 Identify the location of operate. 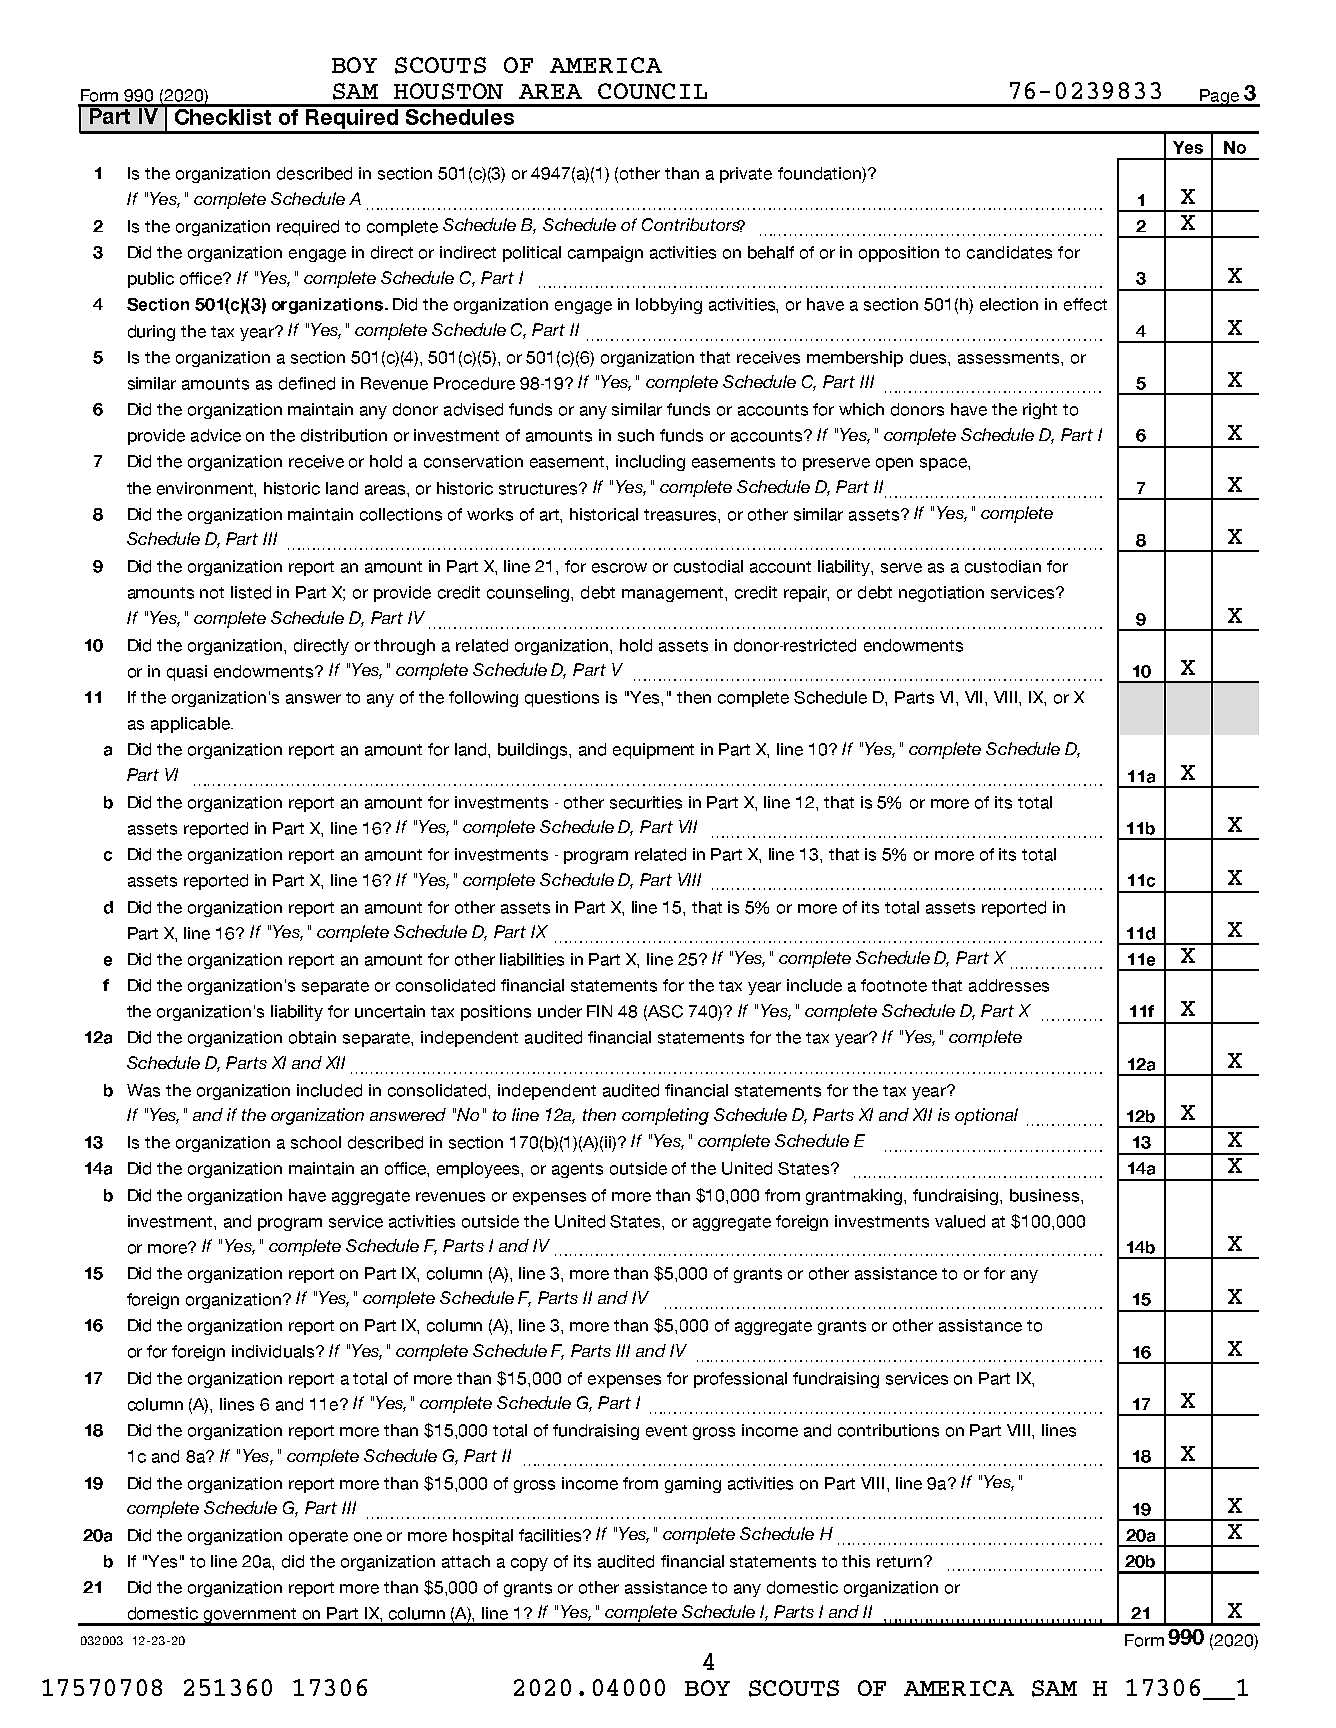
(318, 1537).
